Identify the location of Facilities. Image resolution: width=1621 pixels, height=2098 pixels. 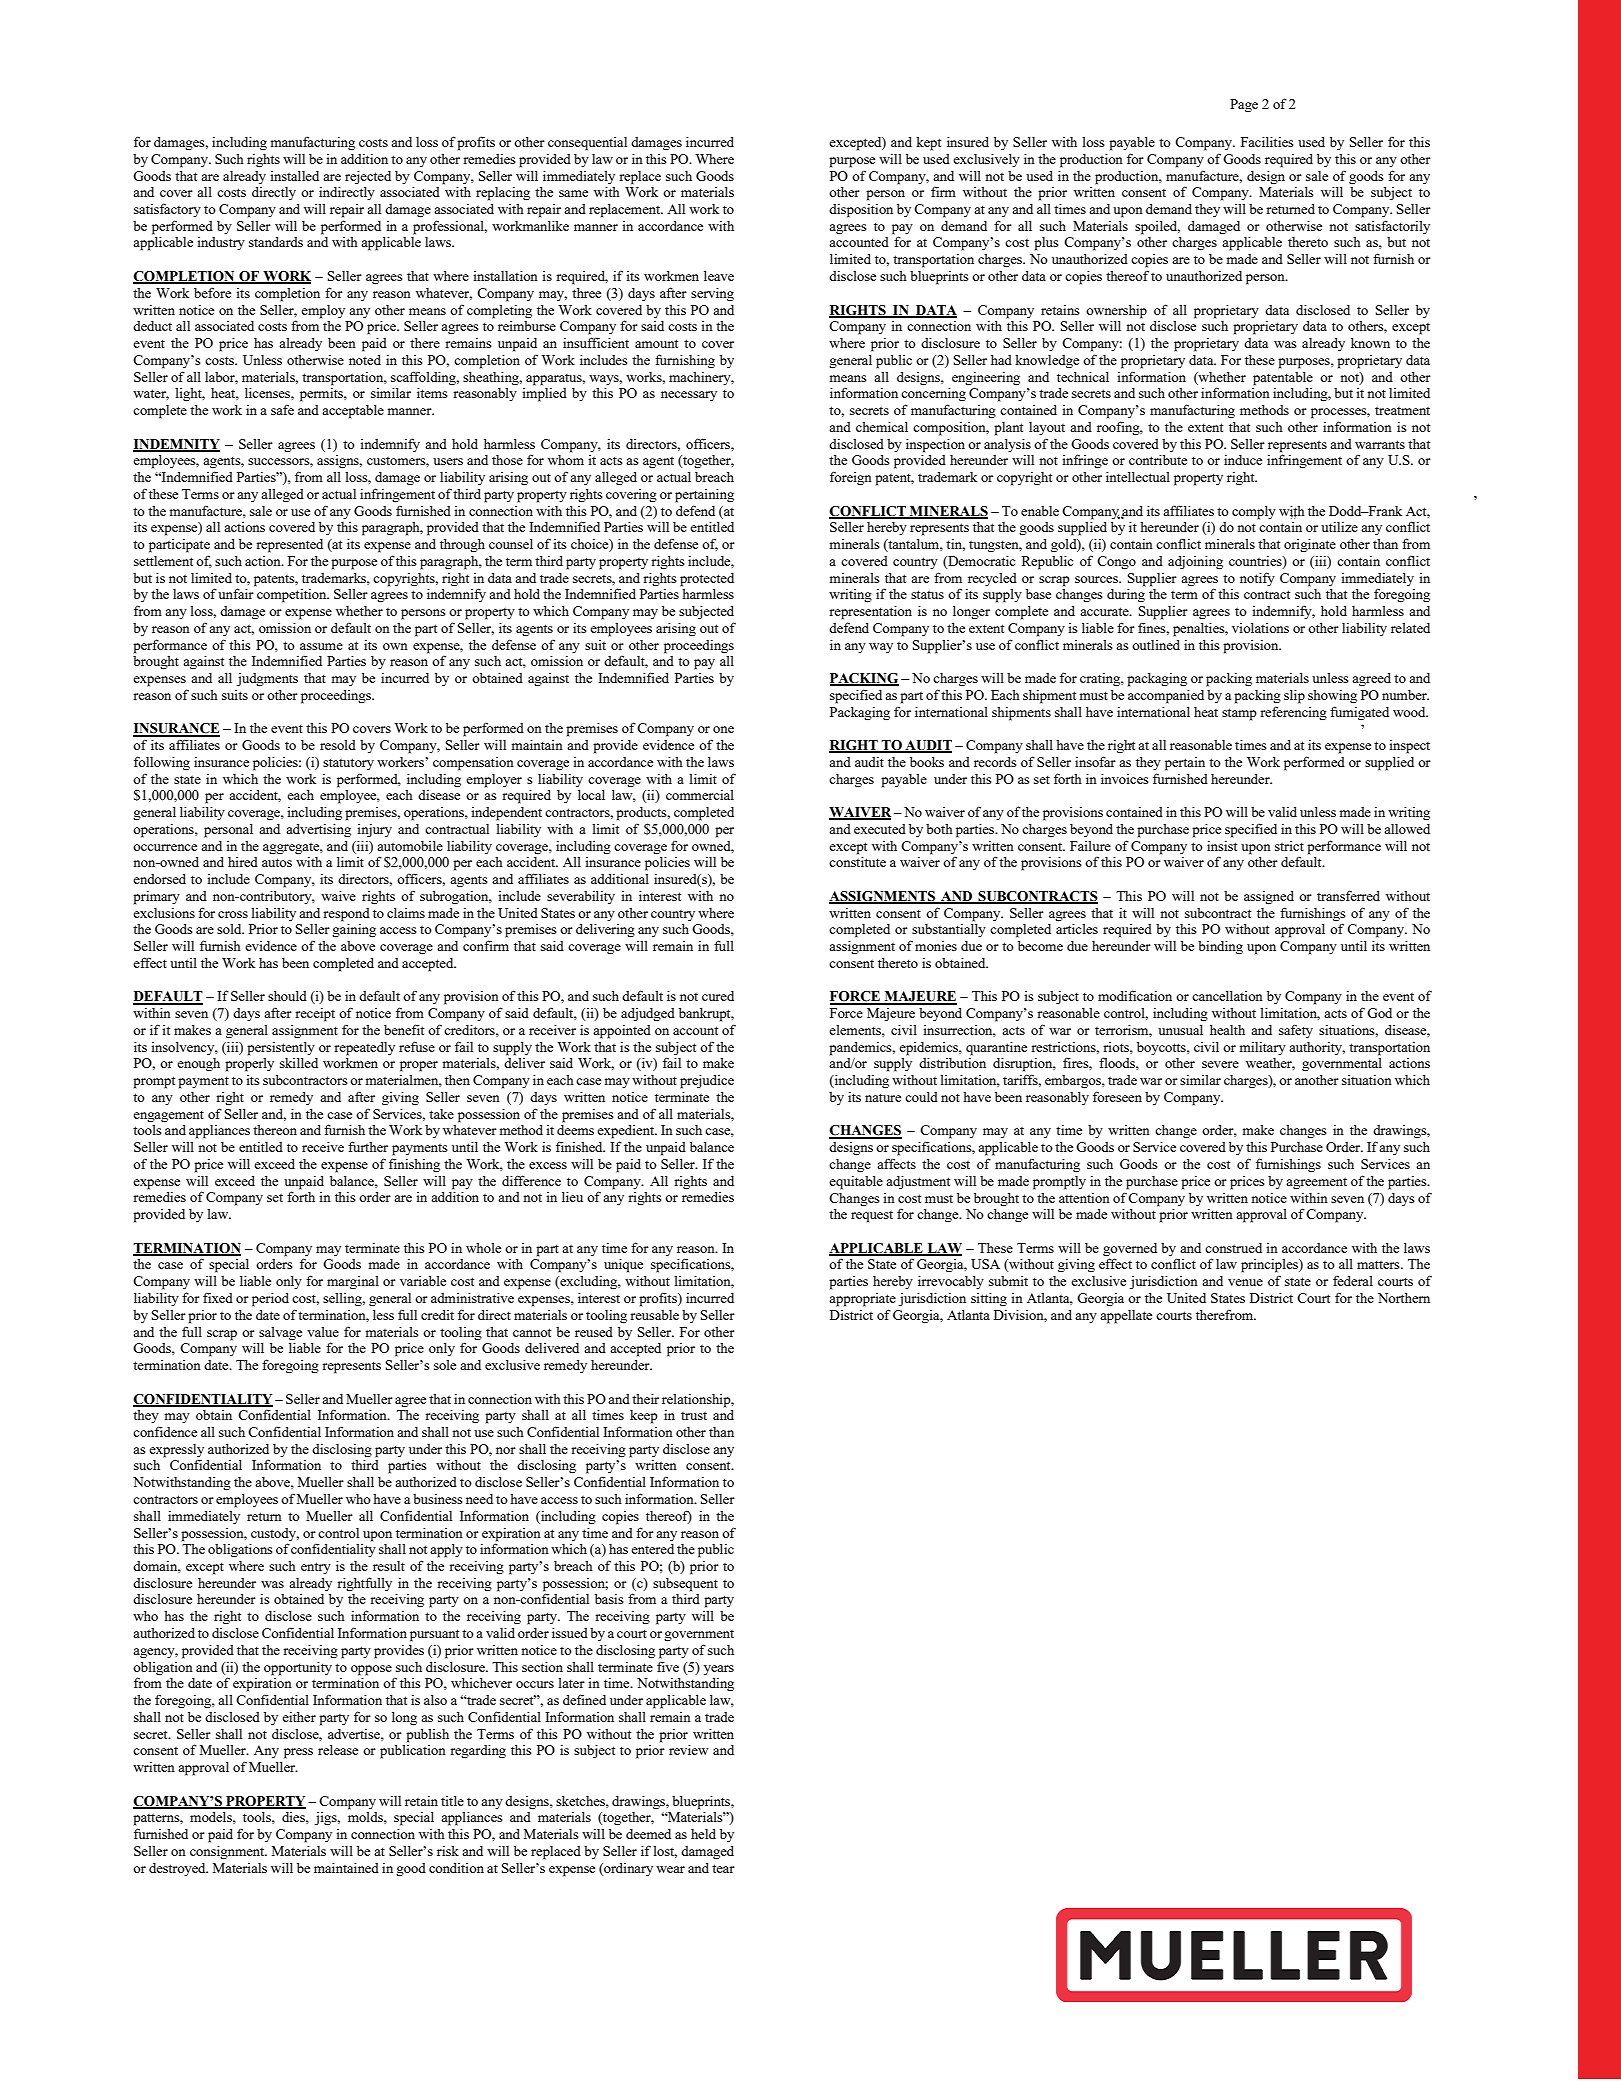
(1267, 141).
